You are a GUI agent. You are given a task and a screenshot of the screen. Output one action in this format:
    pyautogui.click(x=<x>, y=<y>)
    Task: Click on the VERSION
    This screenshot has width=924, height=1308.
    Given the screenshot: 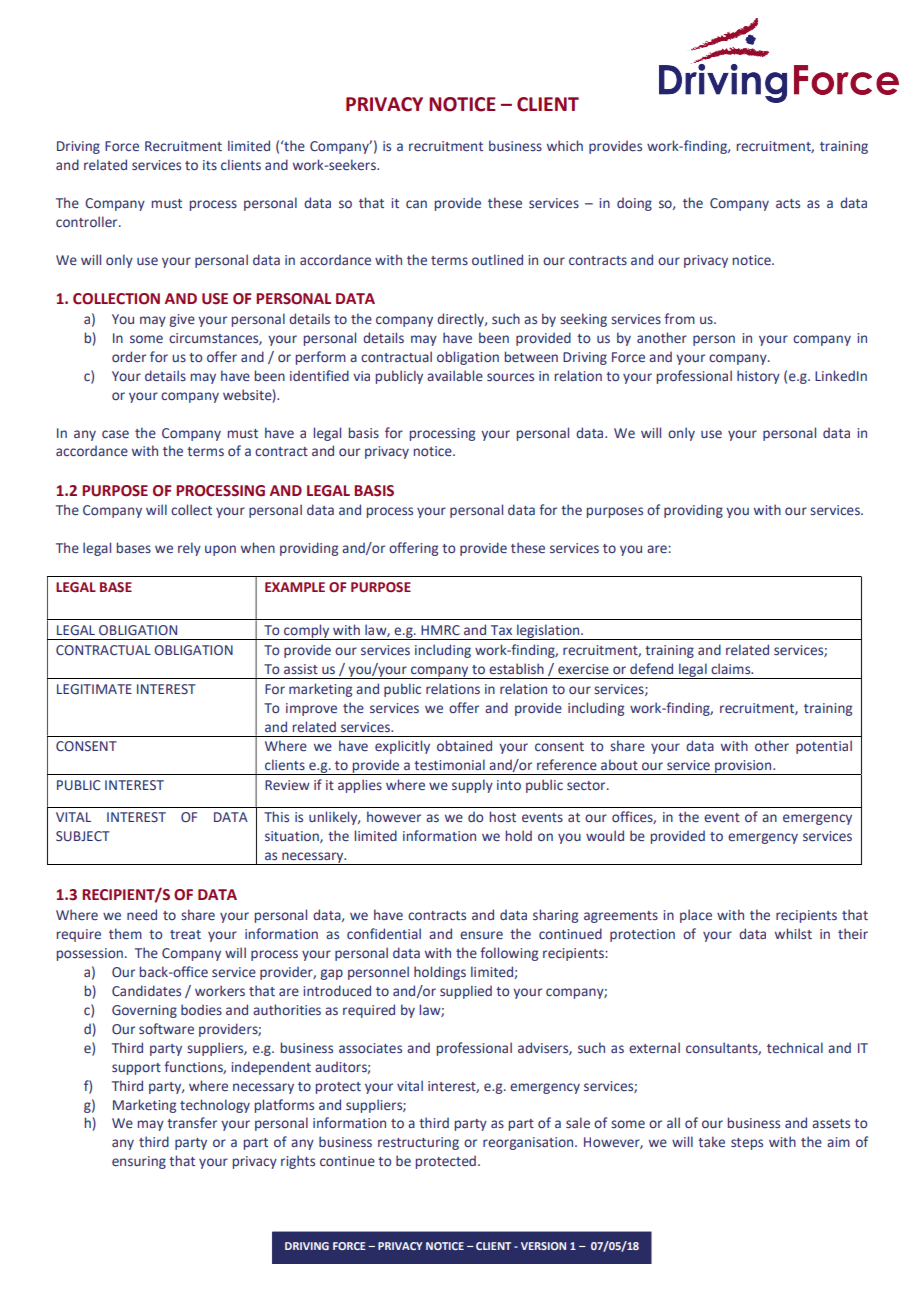 What is the action you would take?
    pyautogui.click(x=543, y=1246)
